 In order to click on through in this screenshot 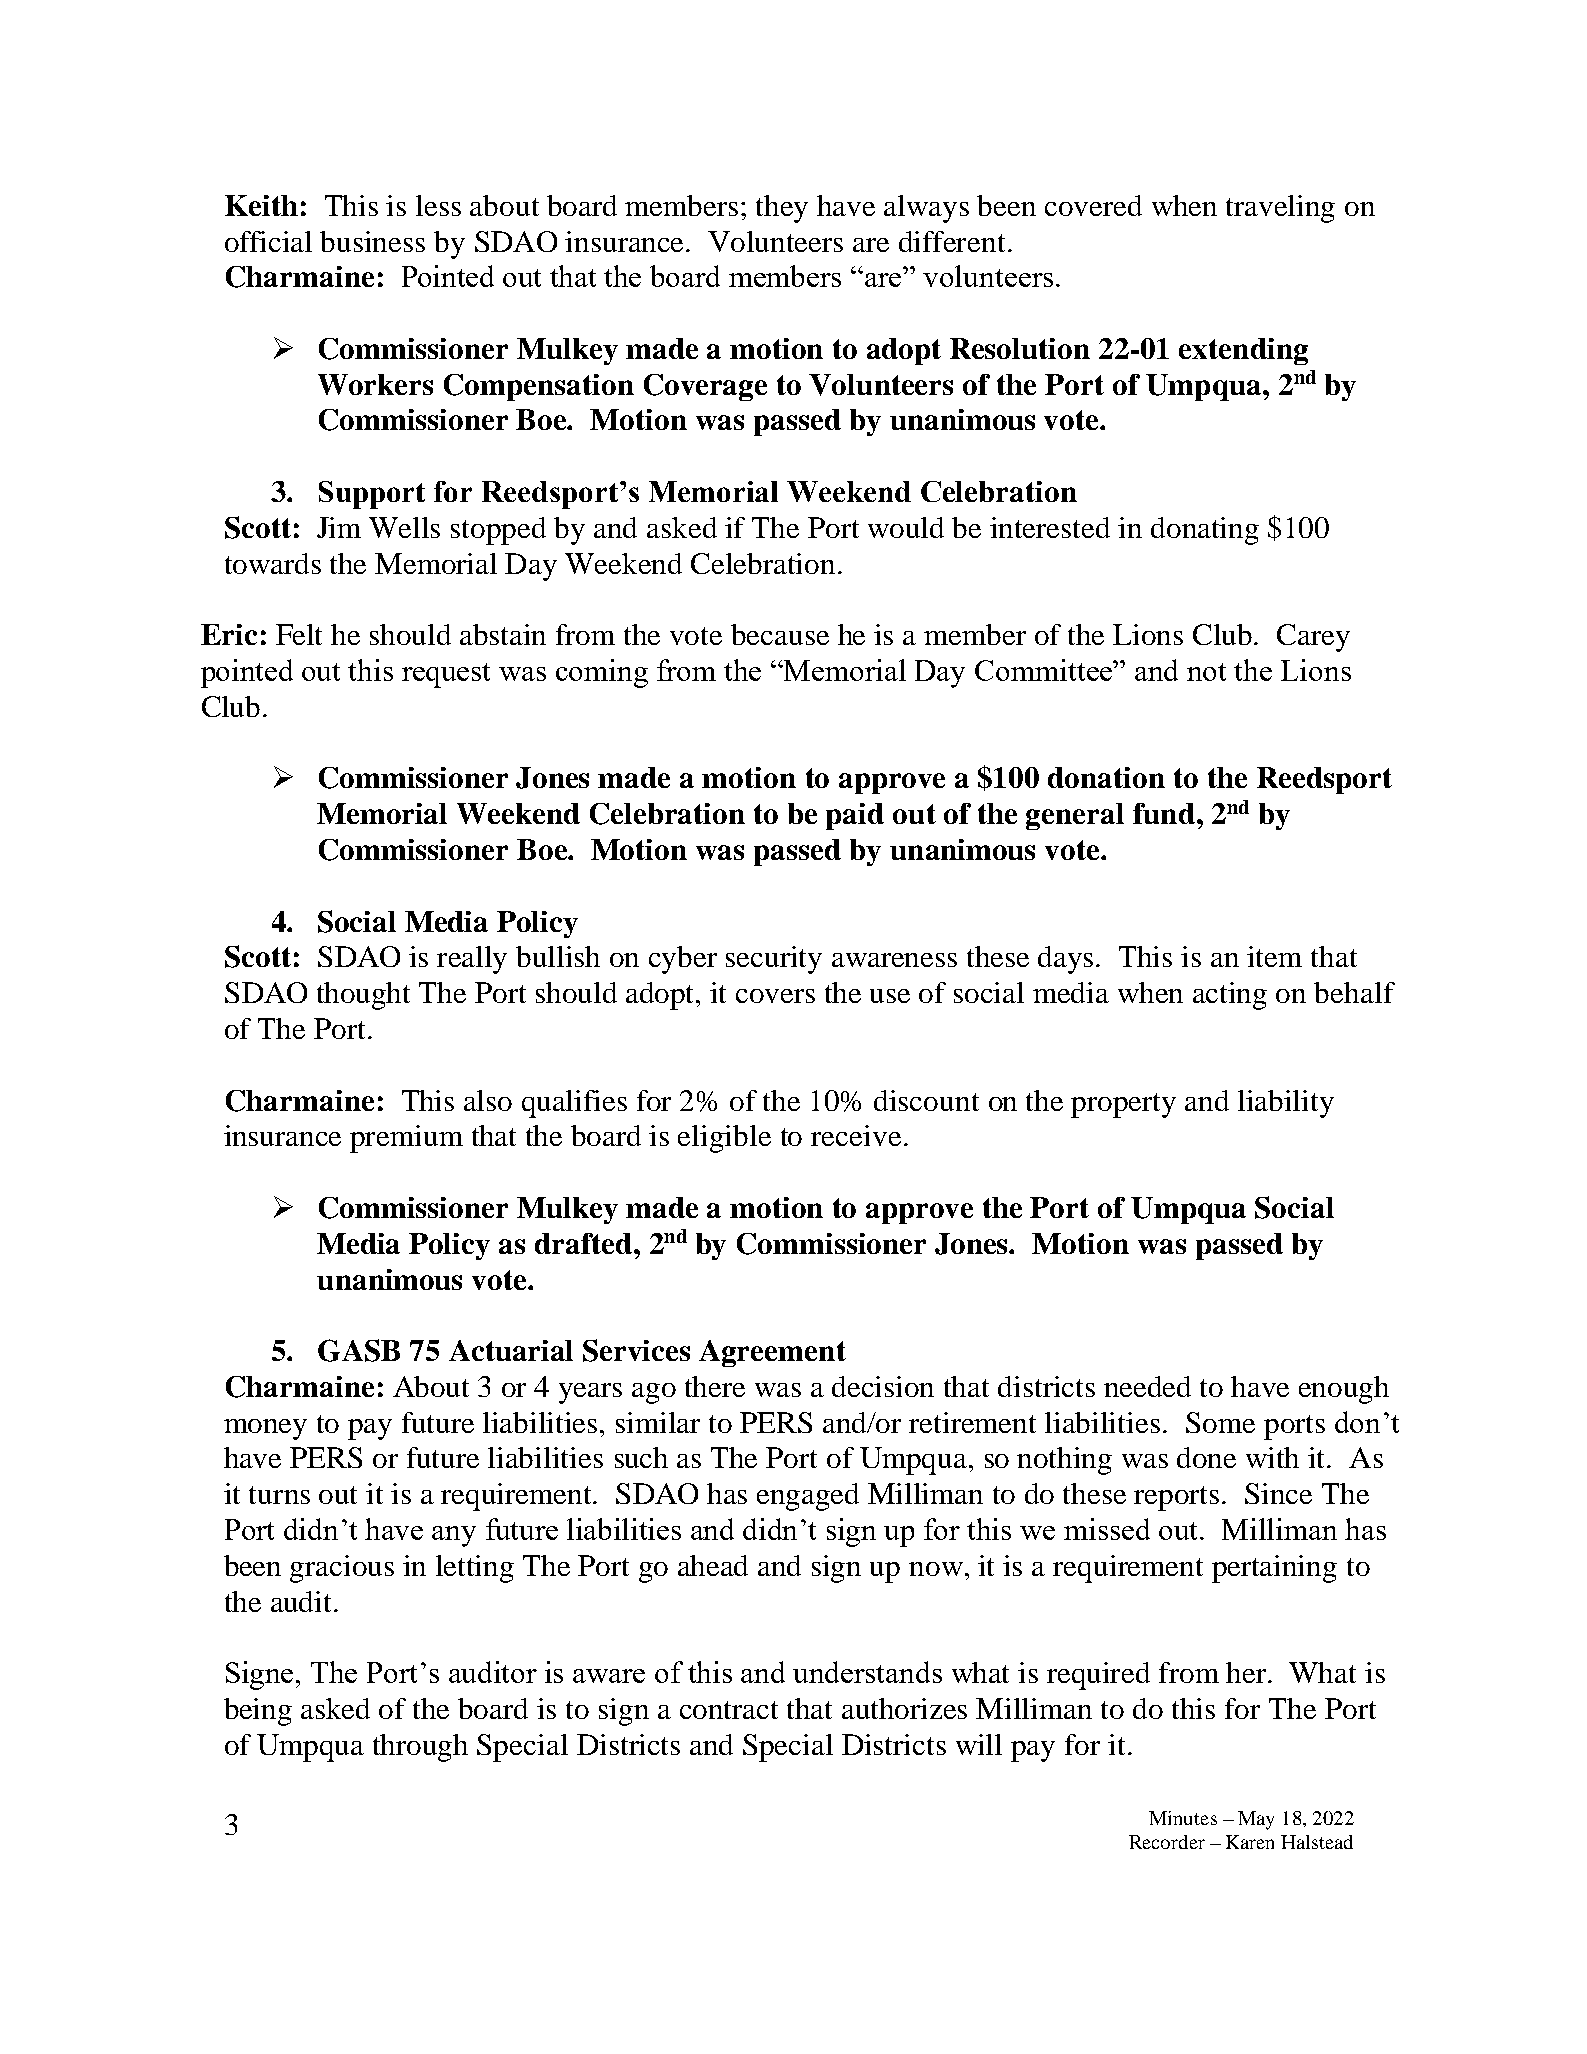, I will do `click(420, 1748)`.
